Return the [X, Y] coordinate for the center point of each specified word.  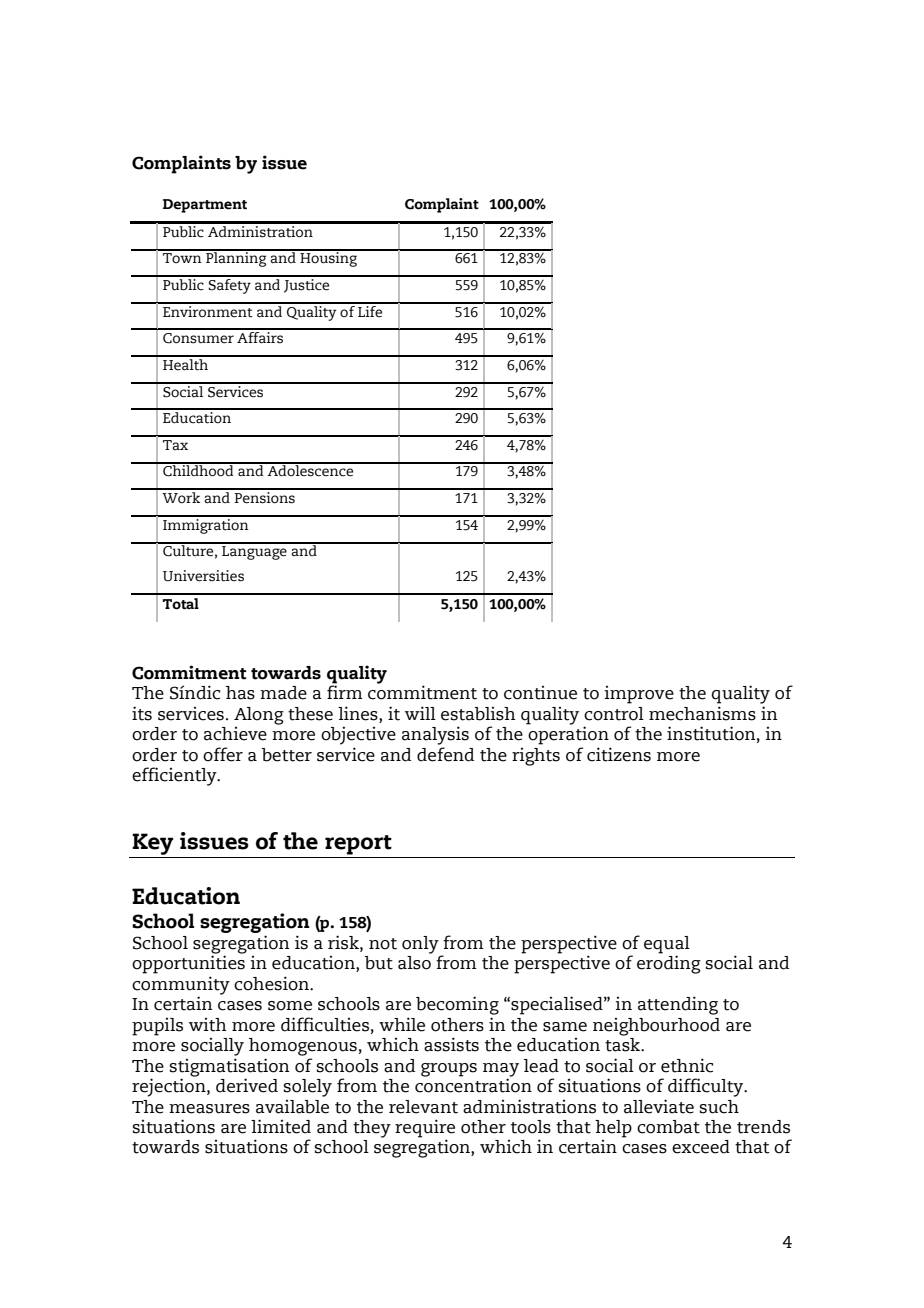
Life [370, 310]
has [240, 693]
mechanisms [702, 713]
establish [478, 714]
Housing [329, 258]
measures [209, 1109]
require [425, 1129]
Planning [236, 258]
